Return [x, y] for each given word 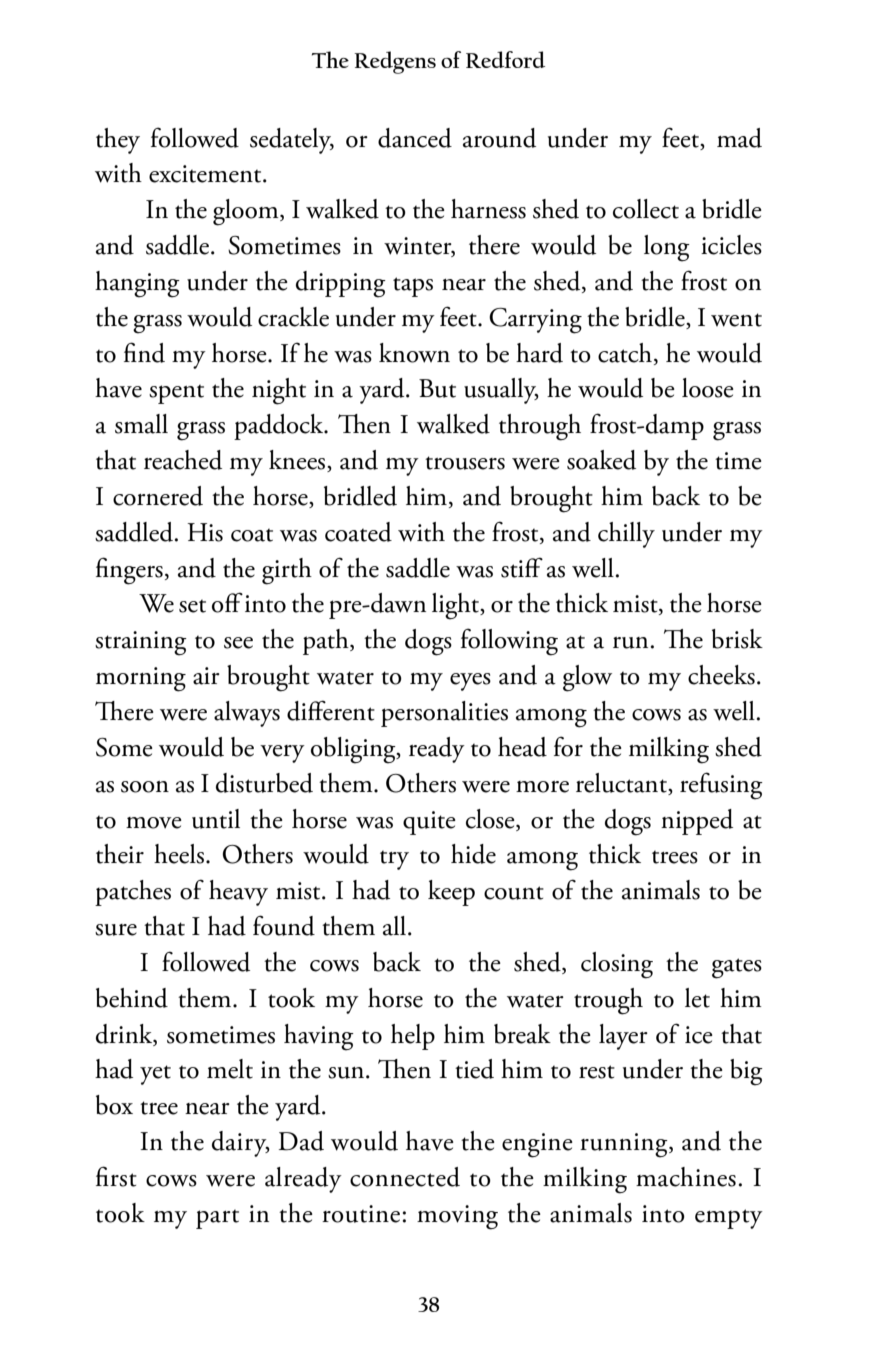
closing [617, 965]
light [457, 606]
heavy [238, 893]
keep [451, 893]
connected [405, 1177]
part [217, 1219]
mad [739, 138]
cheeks [721, 675]
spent [176, 394]
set [192, 606]
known [414, 353]
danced [415, 138]
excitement [206, 174]
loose [708, 388]
